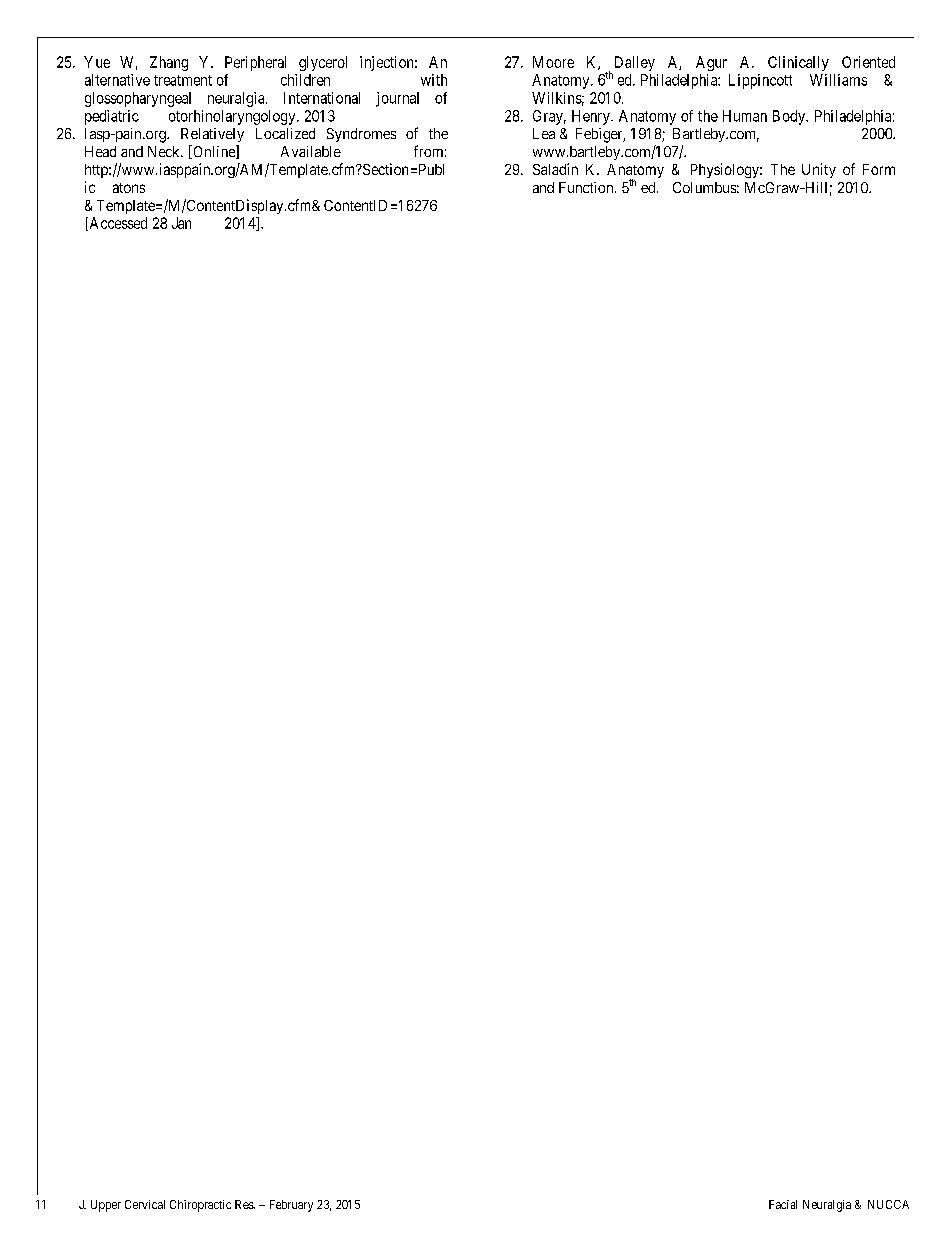  What do you see at coordinates (790, 117) in the image?
I see `Body` at bounding box center [790, 117].
